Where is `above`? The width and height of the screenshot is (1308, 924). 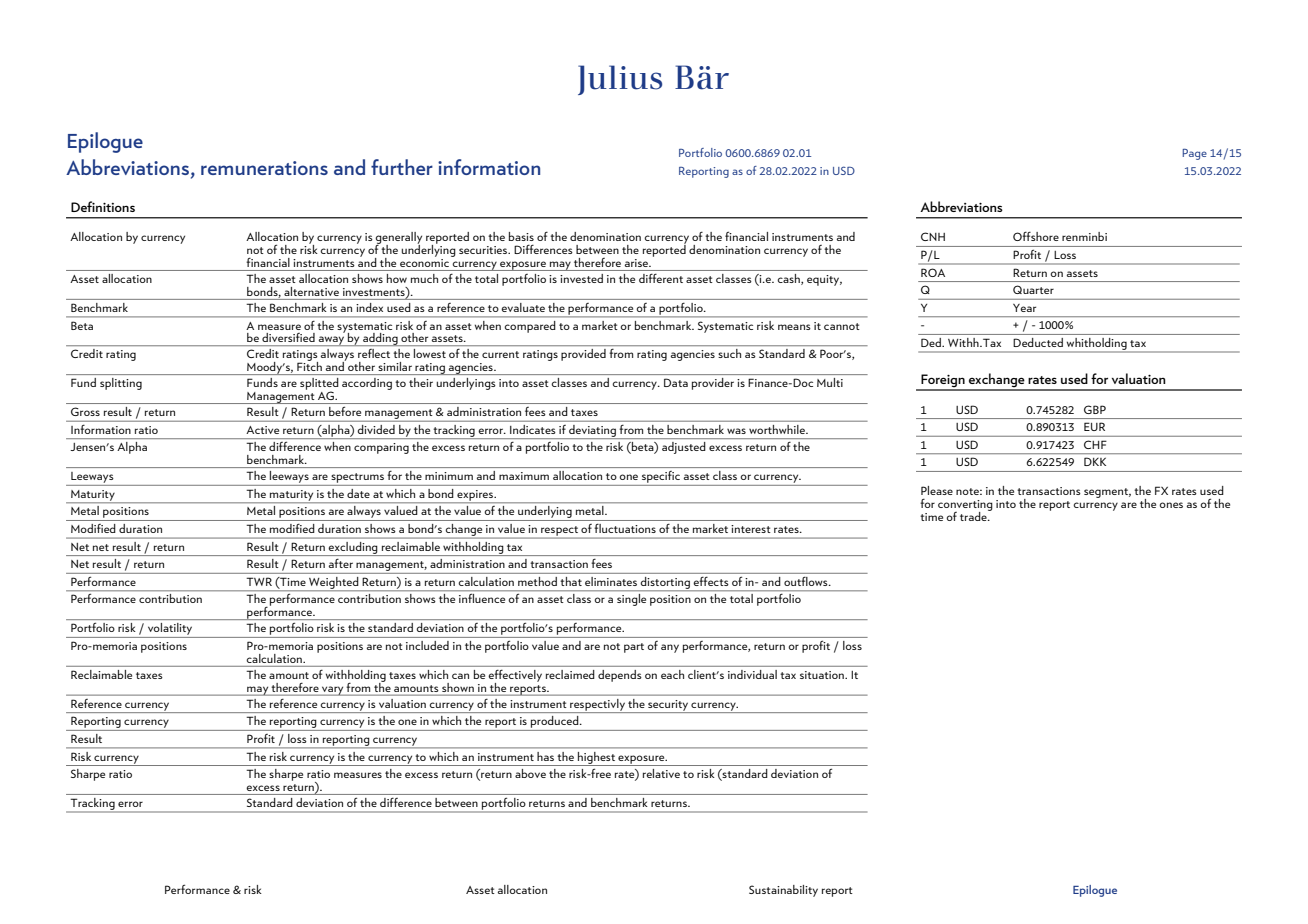 above is located at coordinates (530, 773).
